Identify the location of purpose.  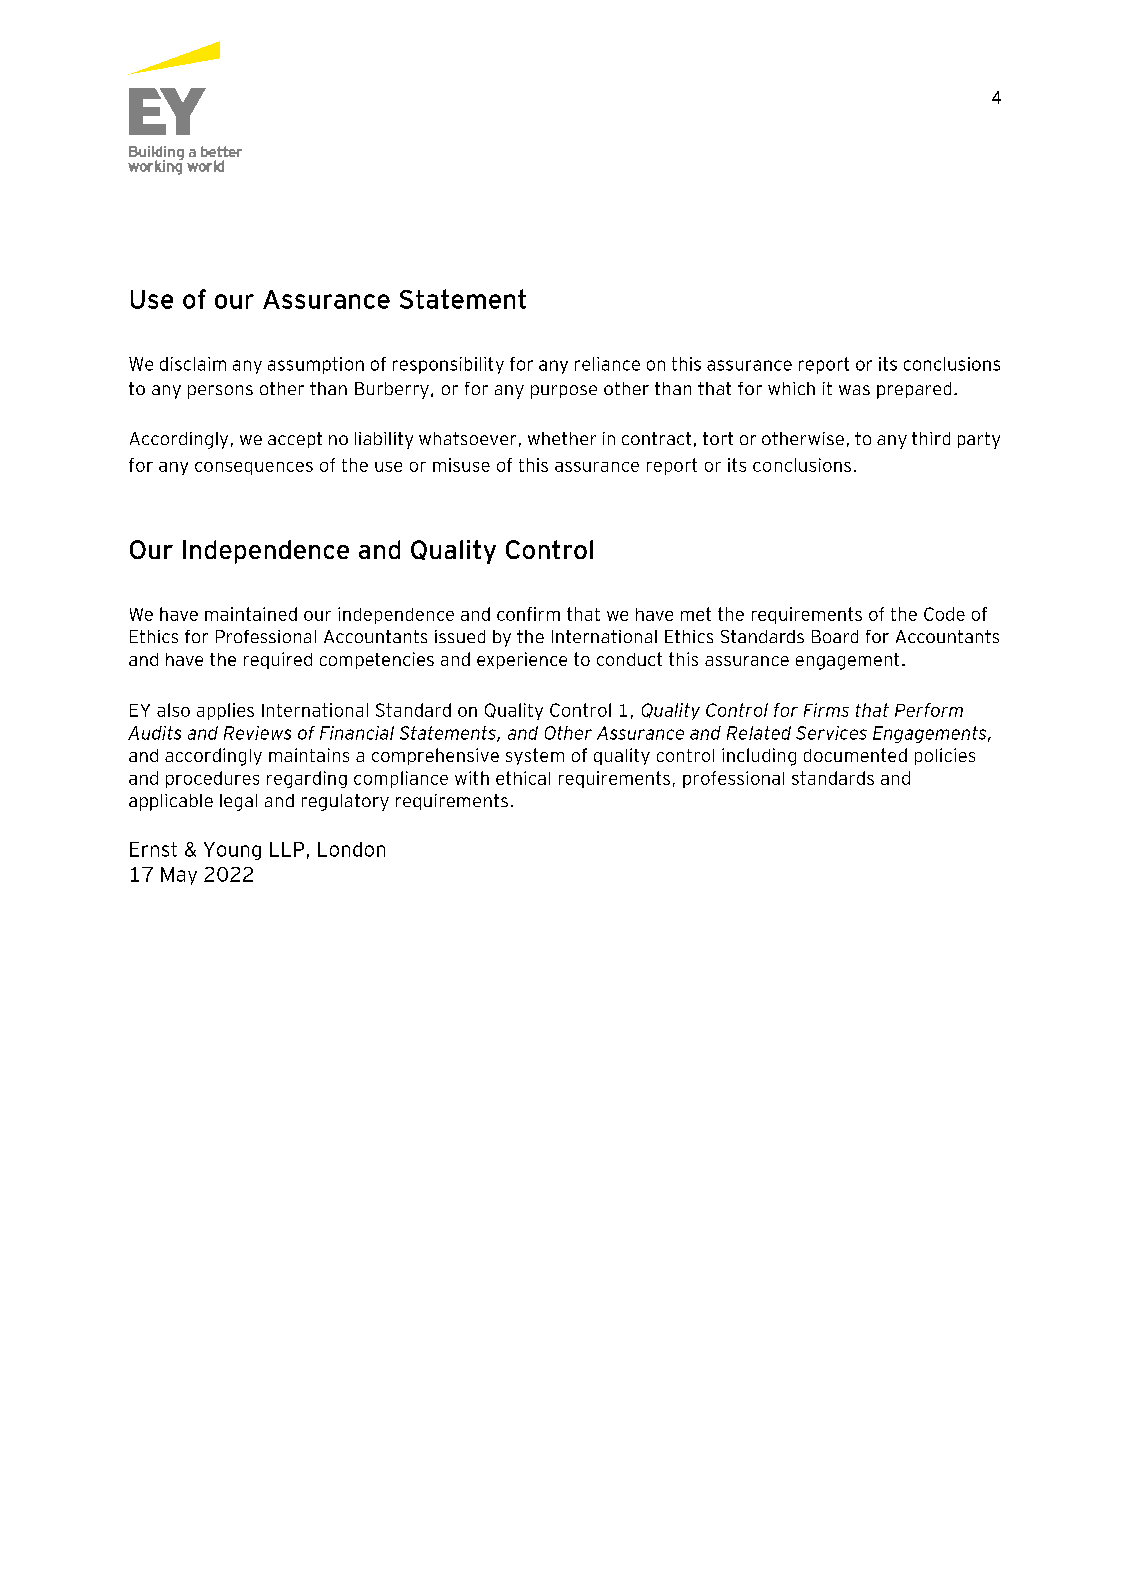
(564, 392).
